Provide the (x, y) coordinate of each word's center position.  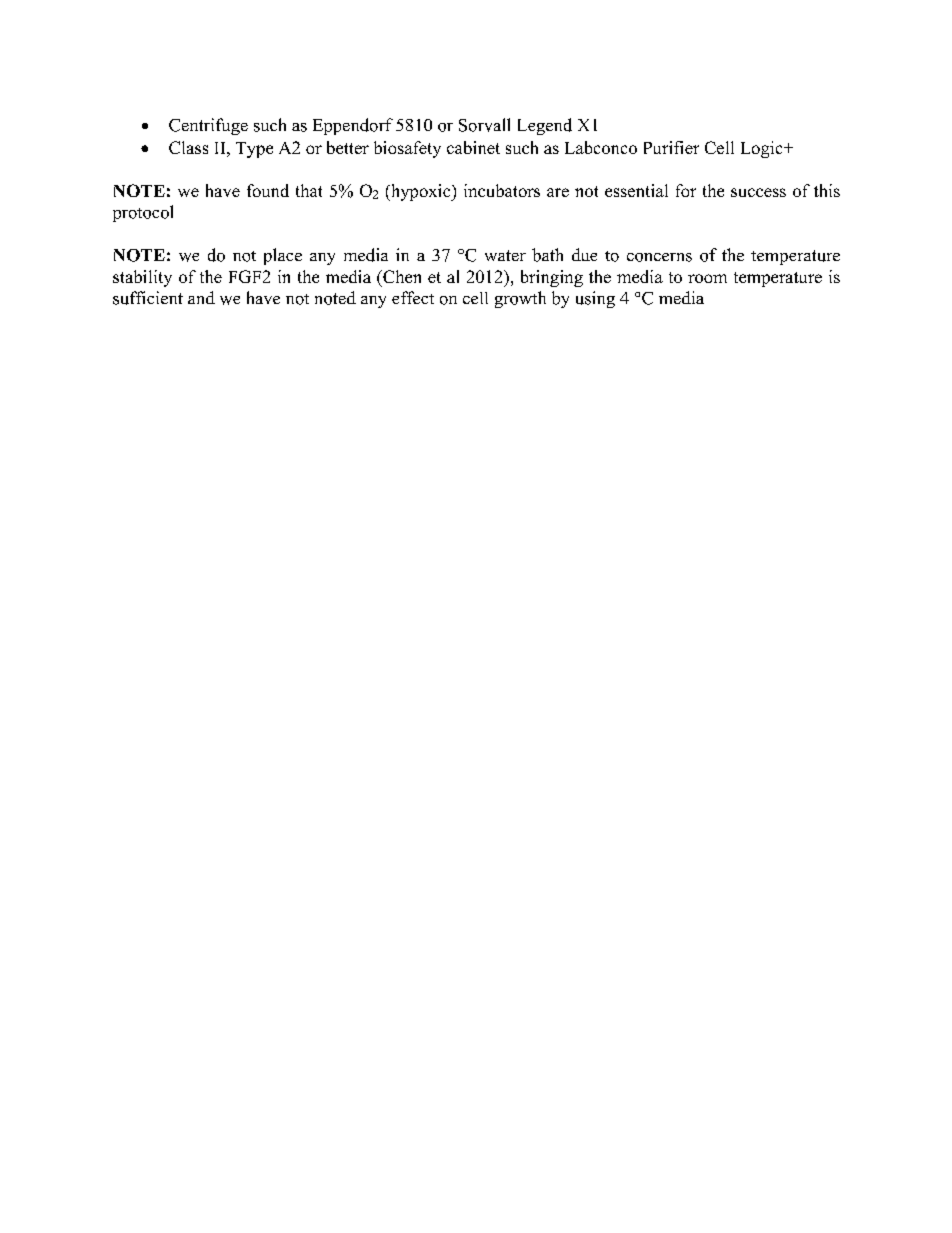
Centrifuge (208, 126)
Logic (763, 149)
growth (520, 299)
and (201, 297)
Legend (545, 126)
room (707, 278)
